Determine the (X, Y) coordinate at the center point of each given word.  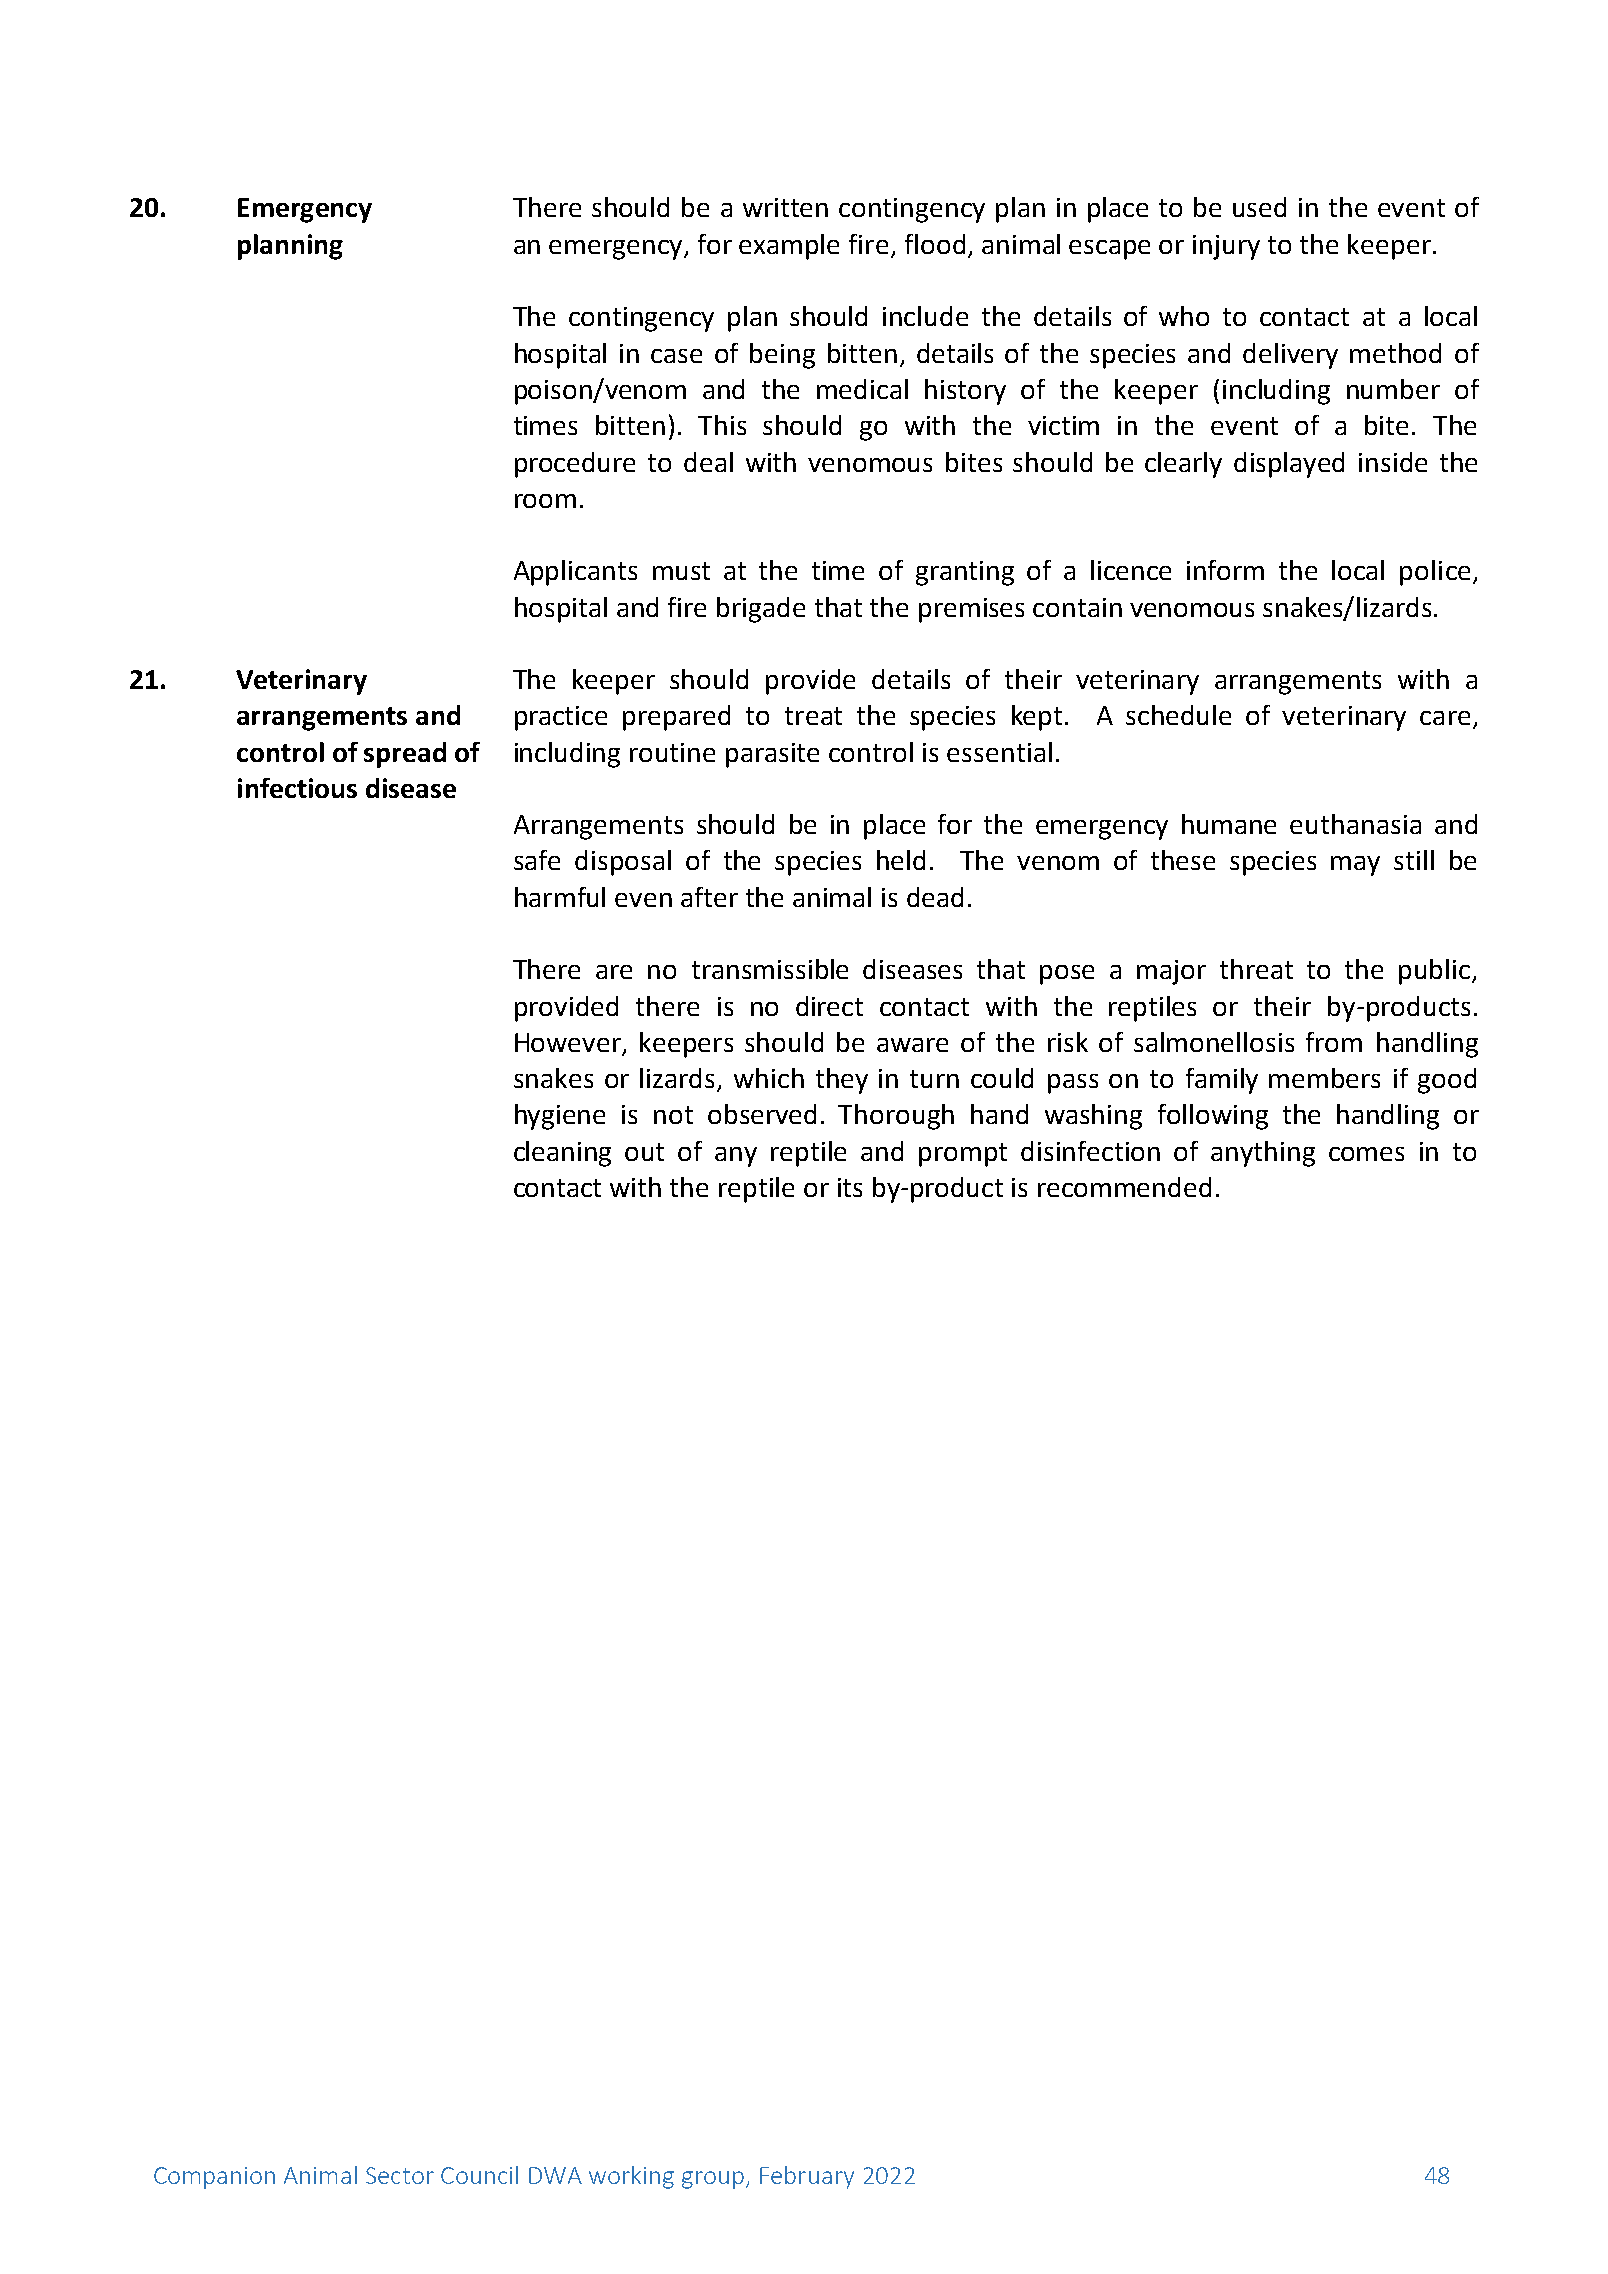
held (901, 860)
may (1355, 866)
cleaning (562, 1154)
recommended (1124, 1187)
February (807, 2177)
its (850, 1187)
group (713, 2180)
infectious (297, 788)
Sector (400, 2175)
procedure (575, 465)
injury (1226, 247)
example (789, 247)
